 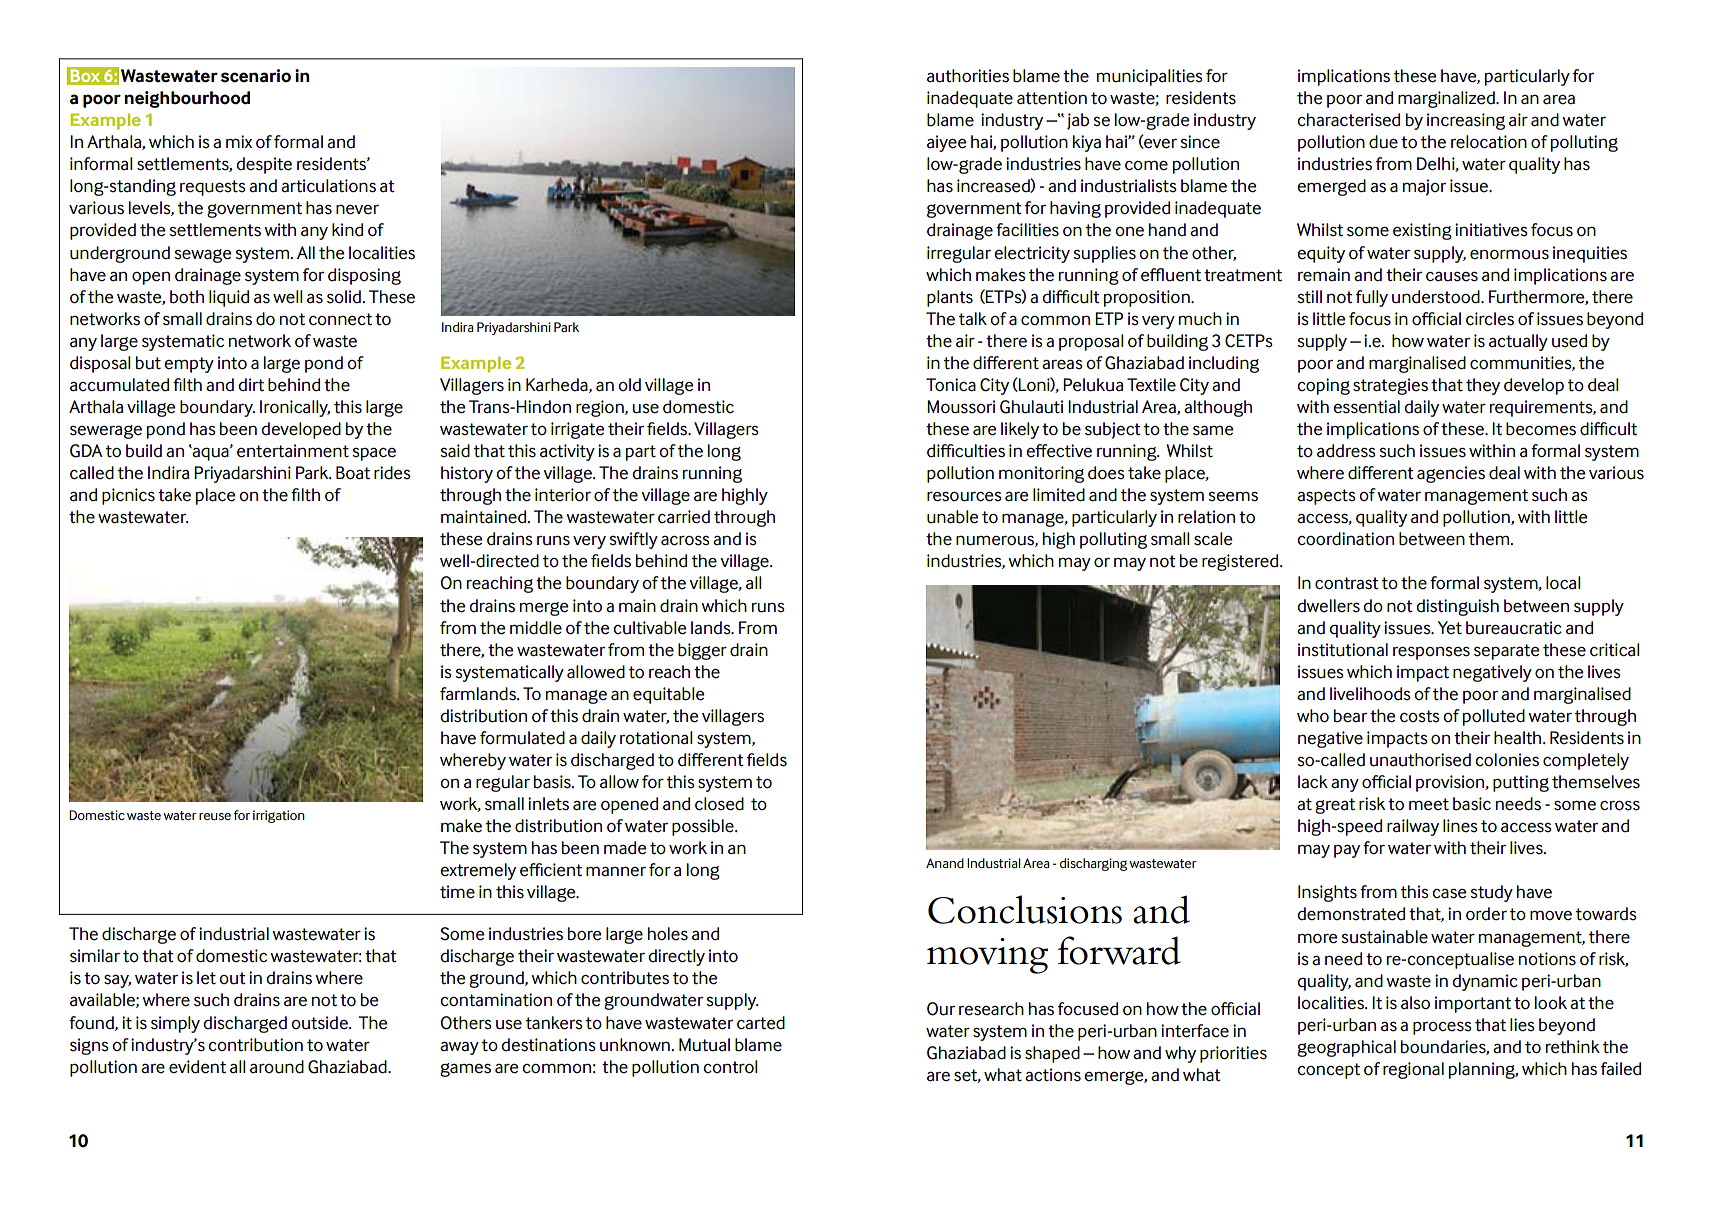 What do you see at coordinates (1447, 99) in the image?
I see `marginalized` at bounding box center [1447, 99].
